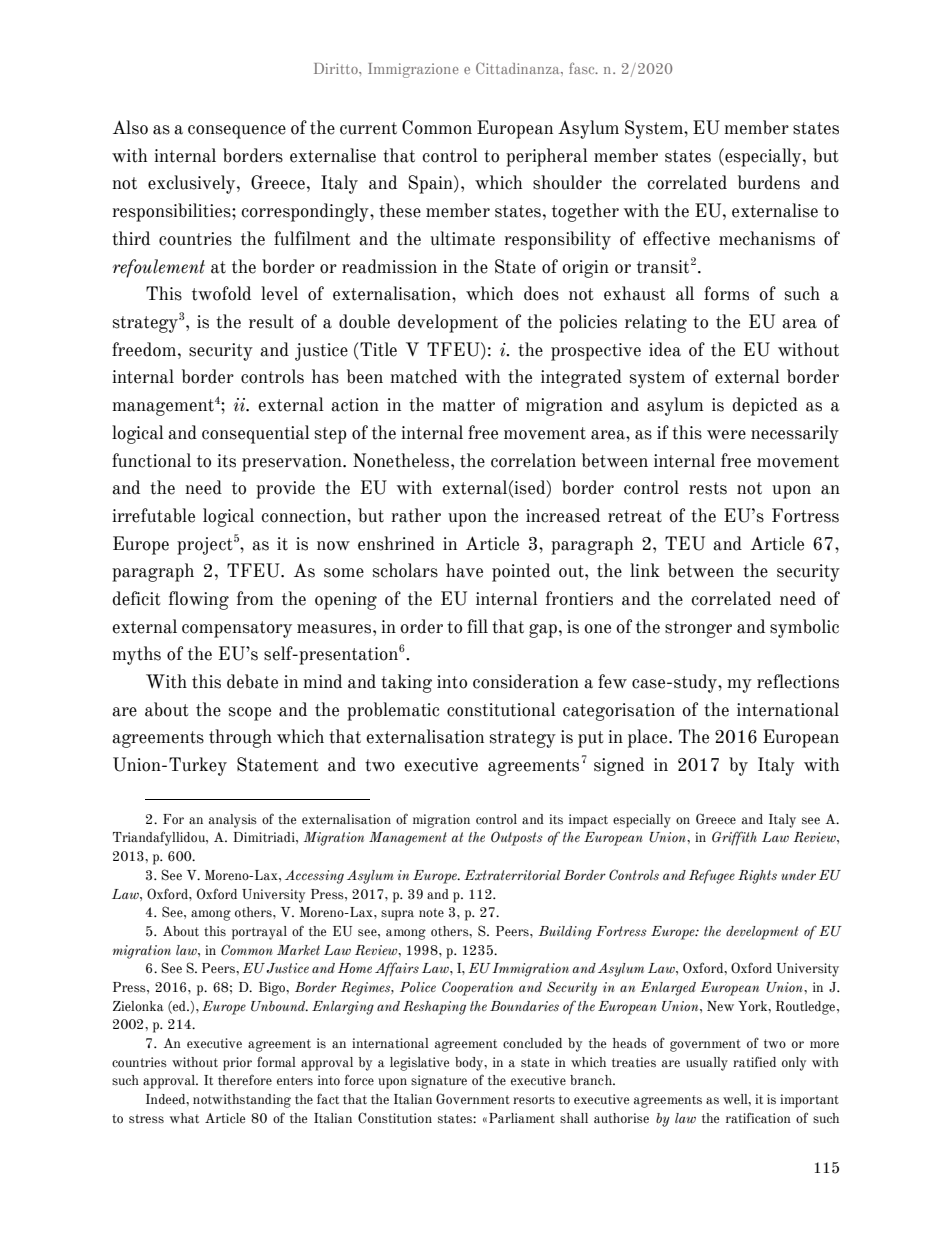  I want to click on consequential, so click(256, 434).
